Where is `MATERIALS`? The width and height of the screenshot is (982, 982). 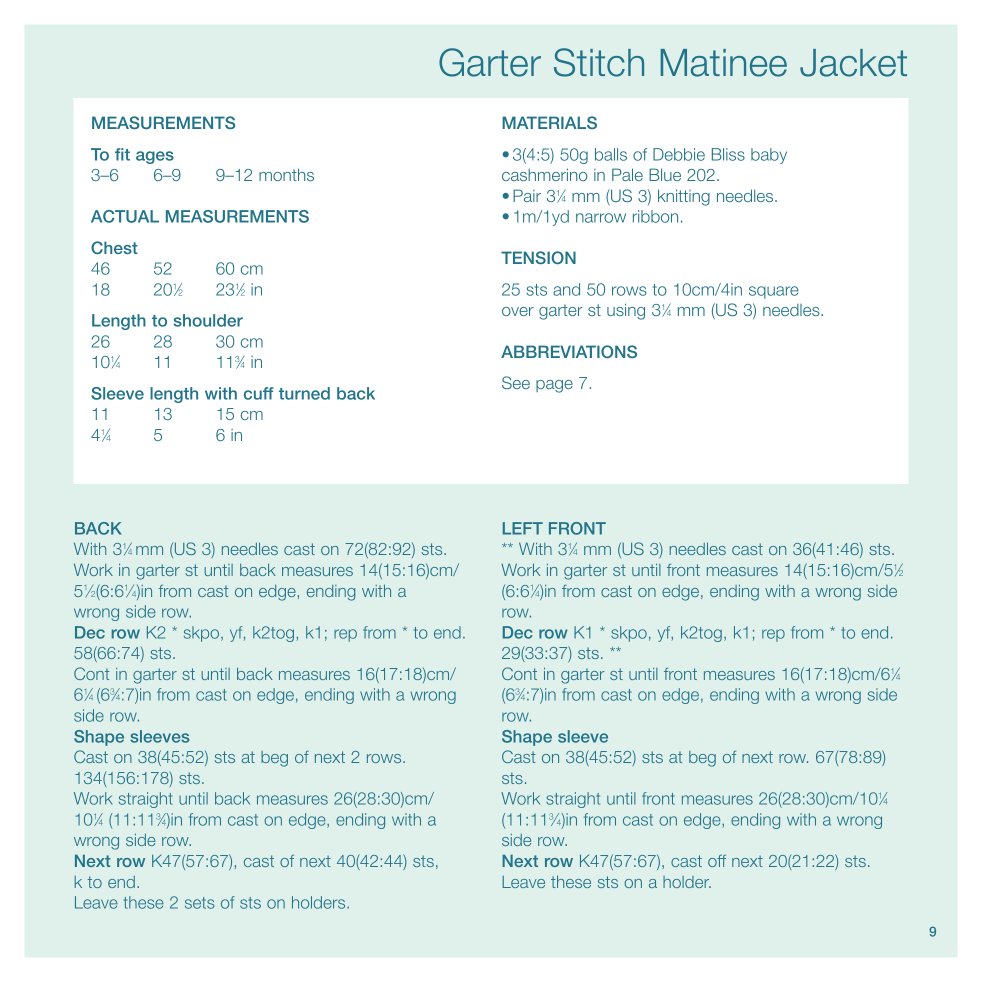
MATERIALS is located at coordinates (549, 122).
